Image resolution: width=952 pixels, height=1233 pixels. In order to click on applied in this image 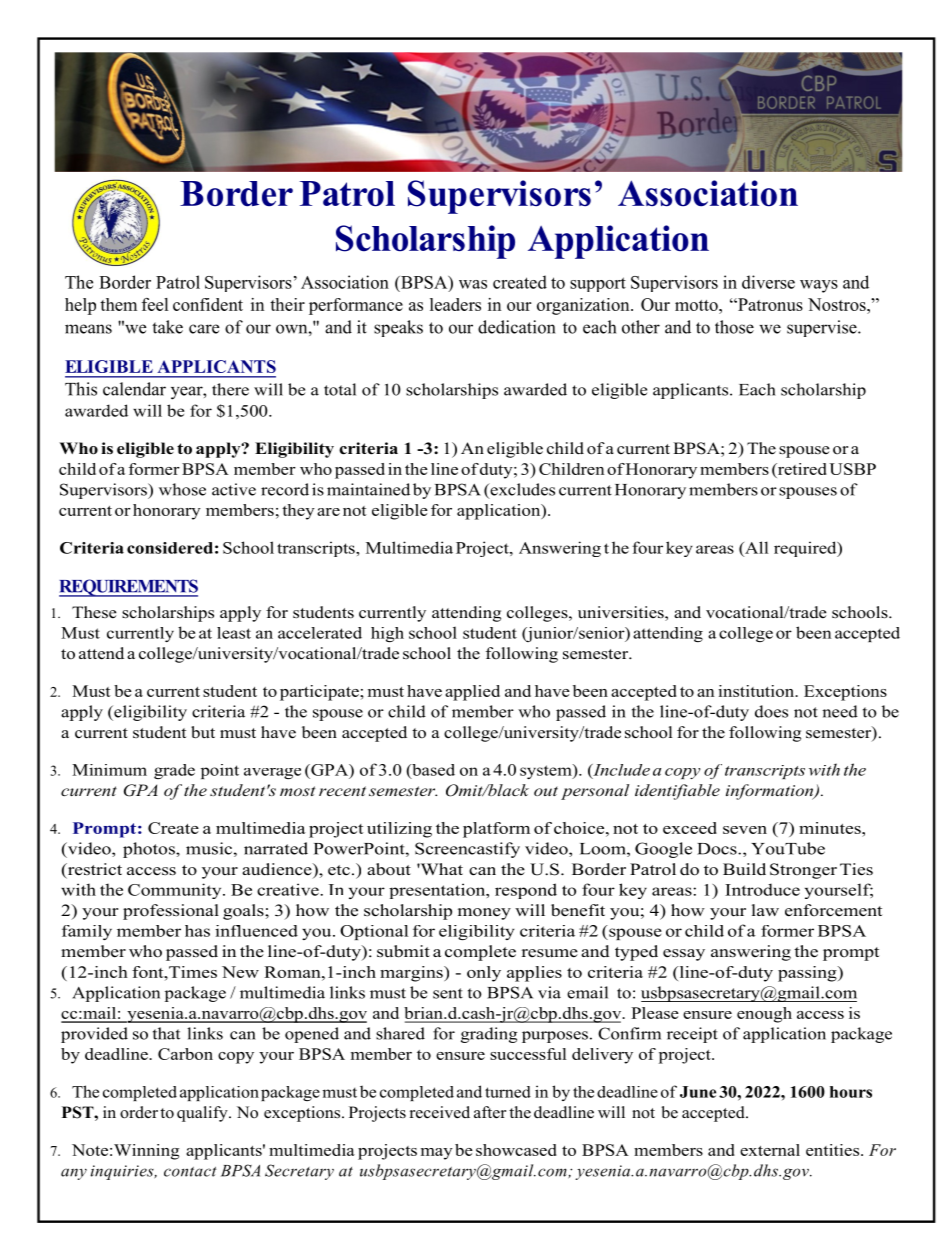, I will do `click(472, 693)`.
